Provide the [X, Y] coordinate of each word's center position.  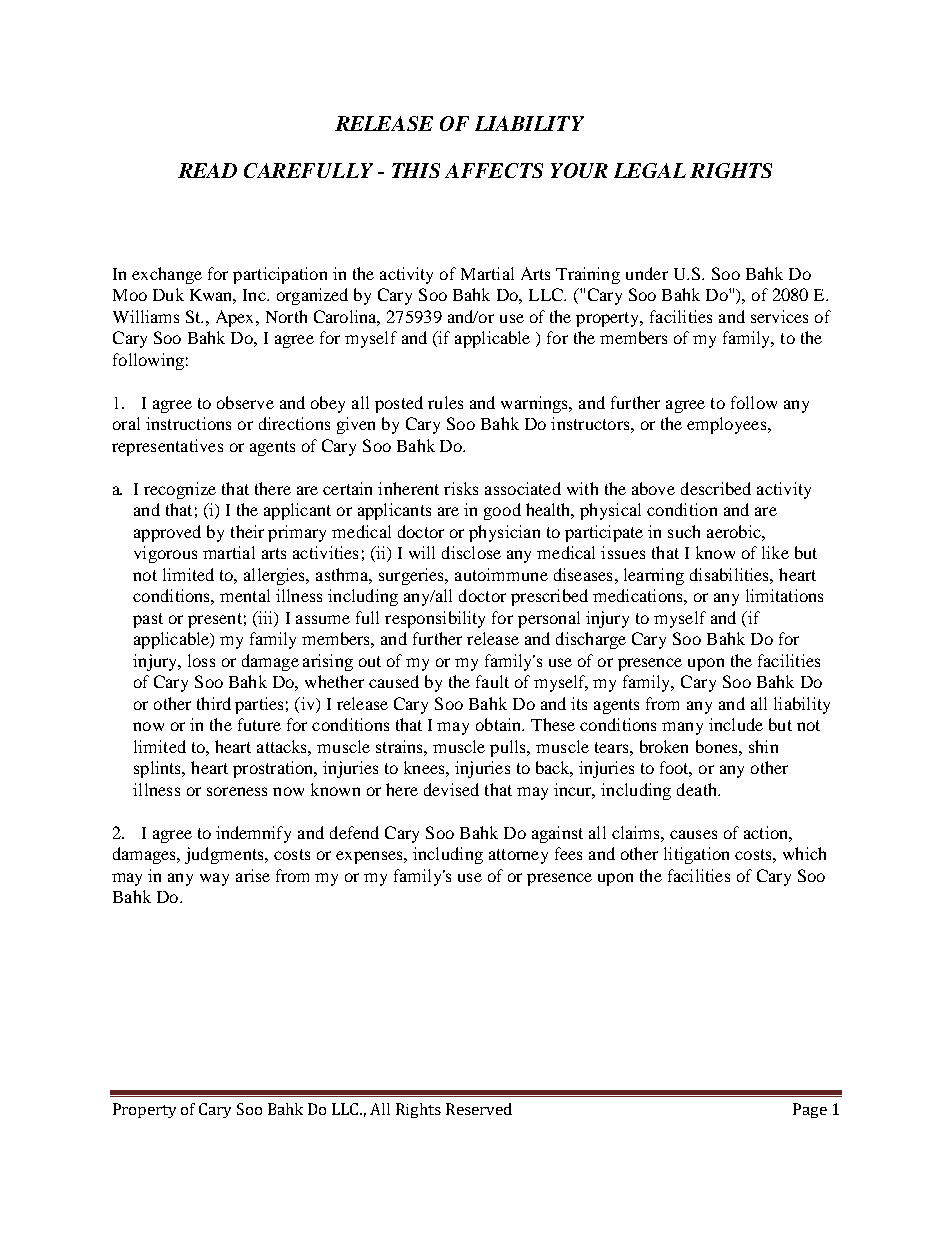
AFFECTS [494, 170]
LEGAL [650, 170]
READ [207, 170]
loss [201, 660]
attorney [518, 856]
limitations [784, 595]
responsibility [435, 619]
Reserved [479, 1109]
